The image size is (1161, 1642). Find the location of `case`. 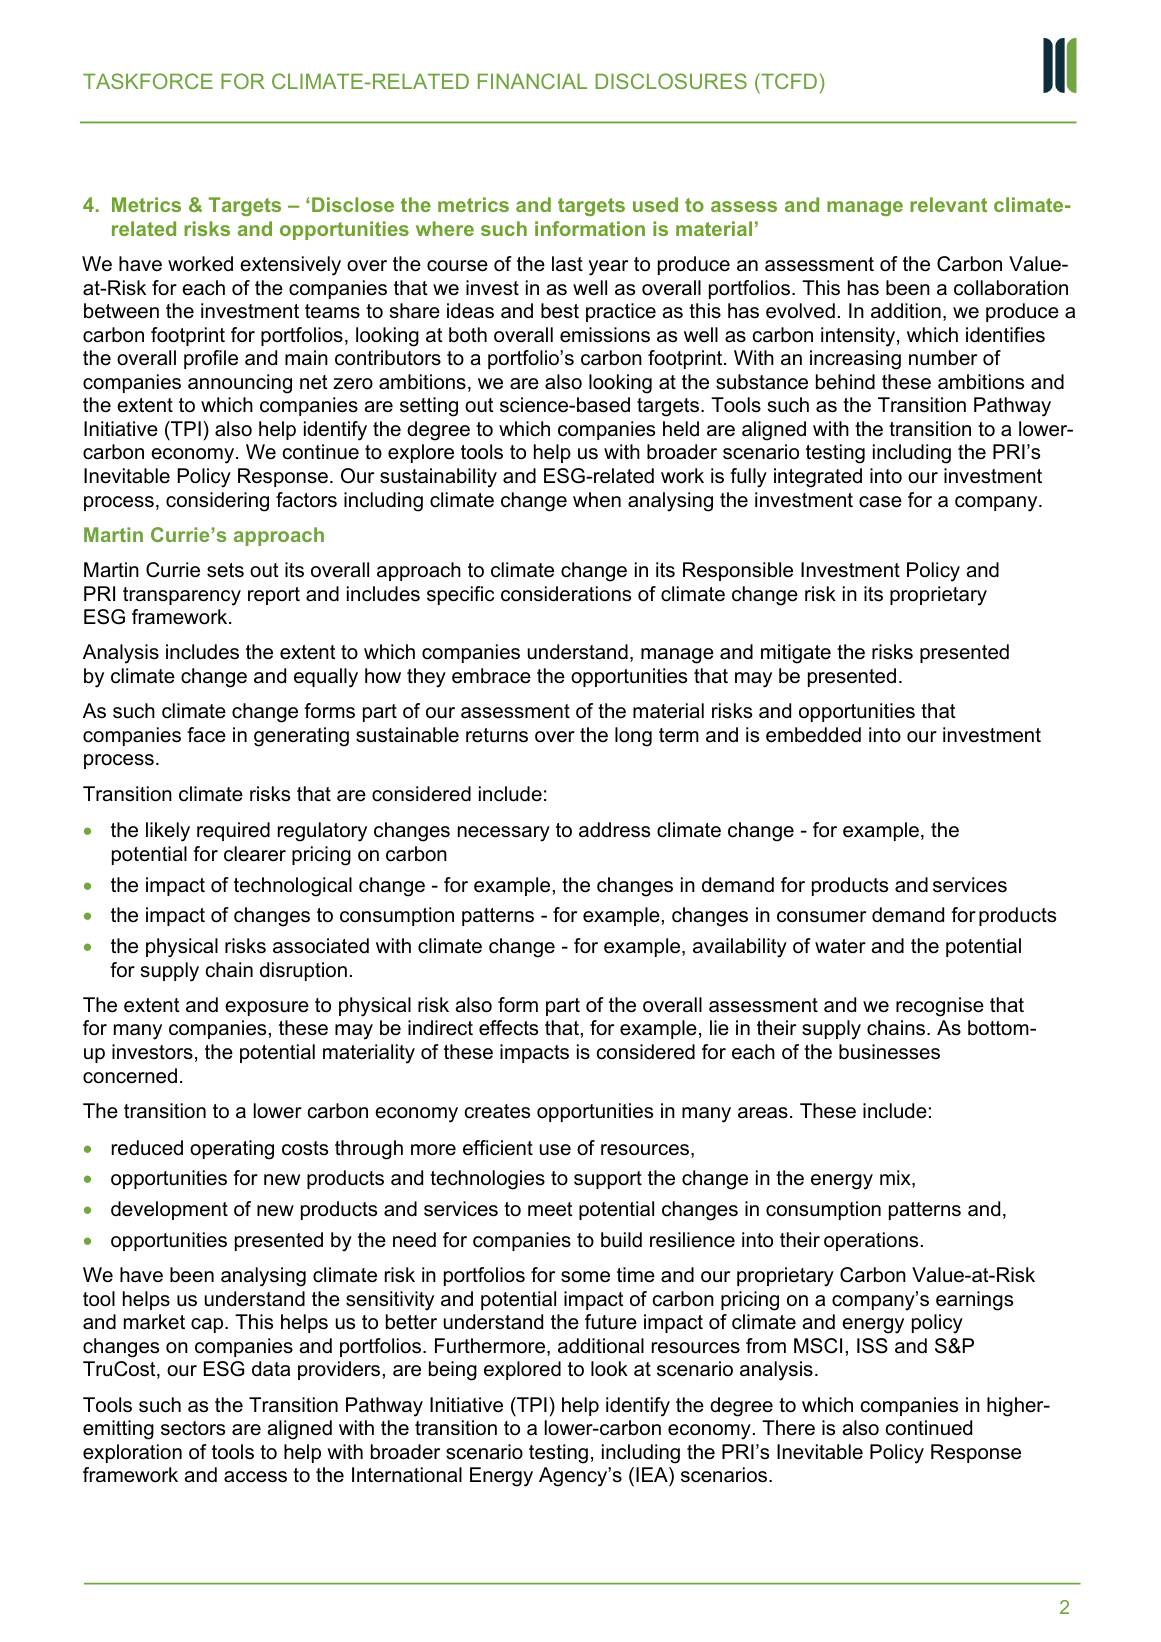

case is located at coordinates (880, 502).
